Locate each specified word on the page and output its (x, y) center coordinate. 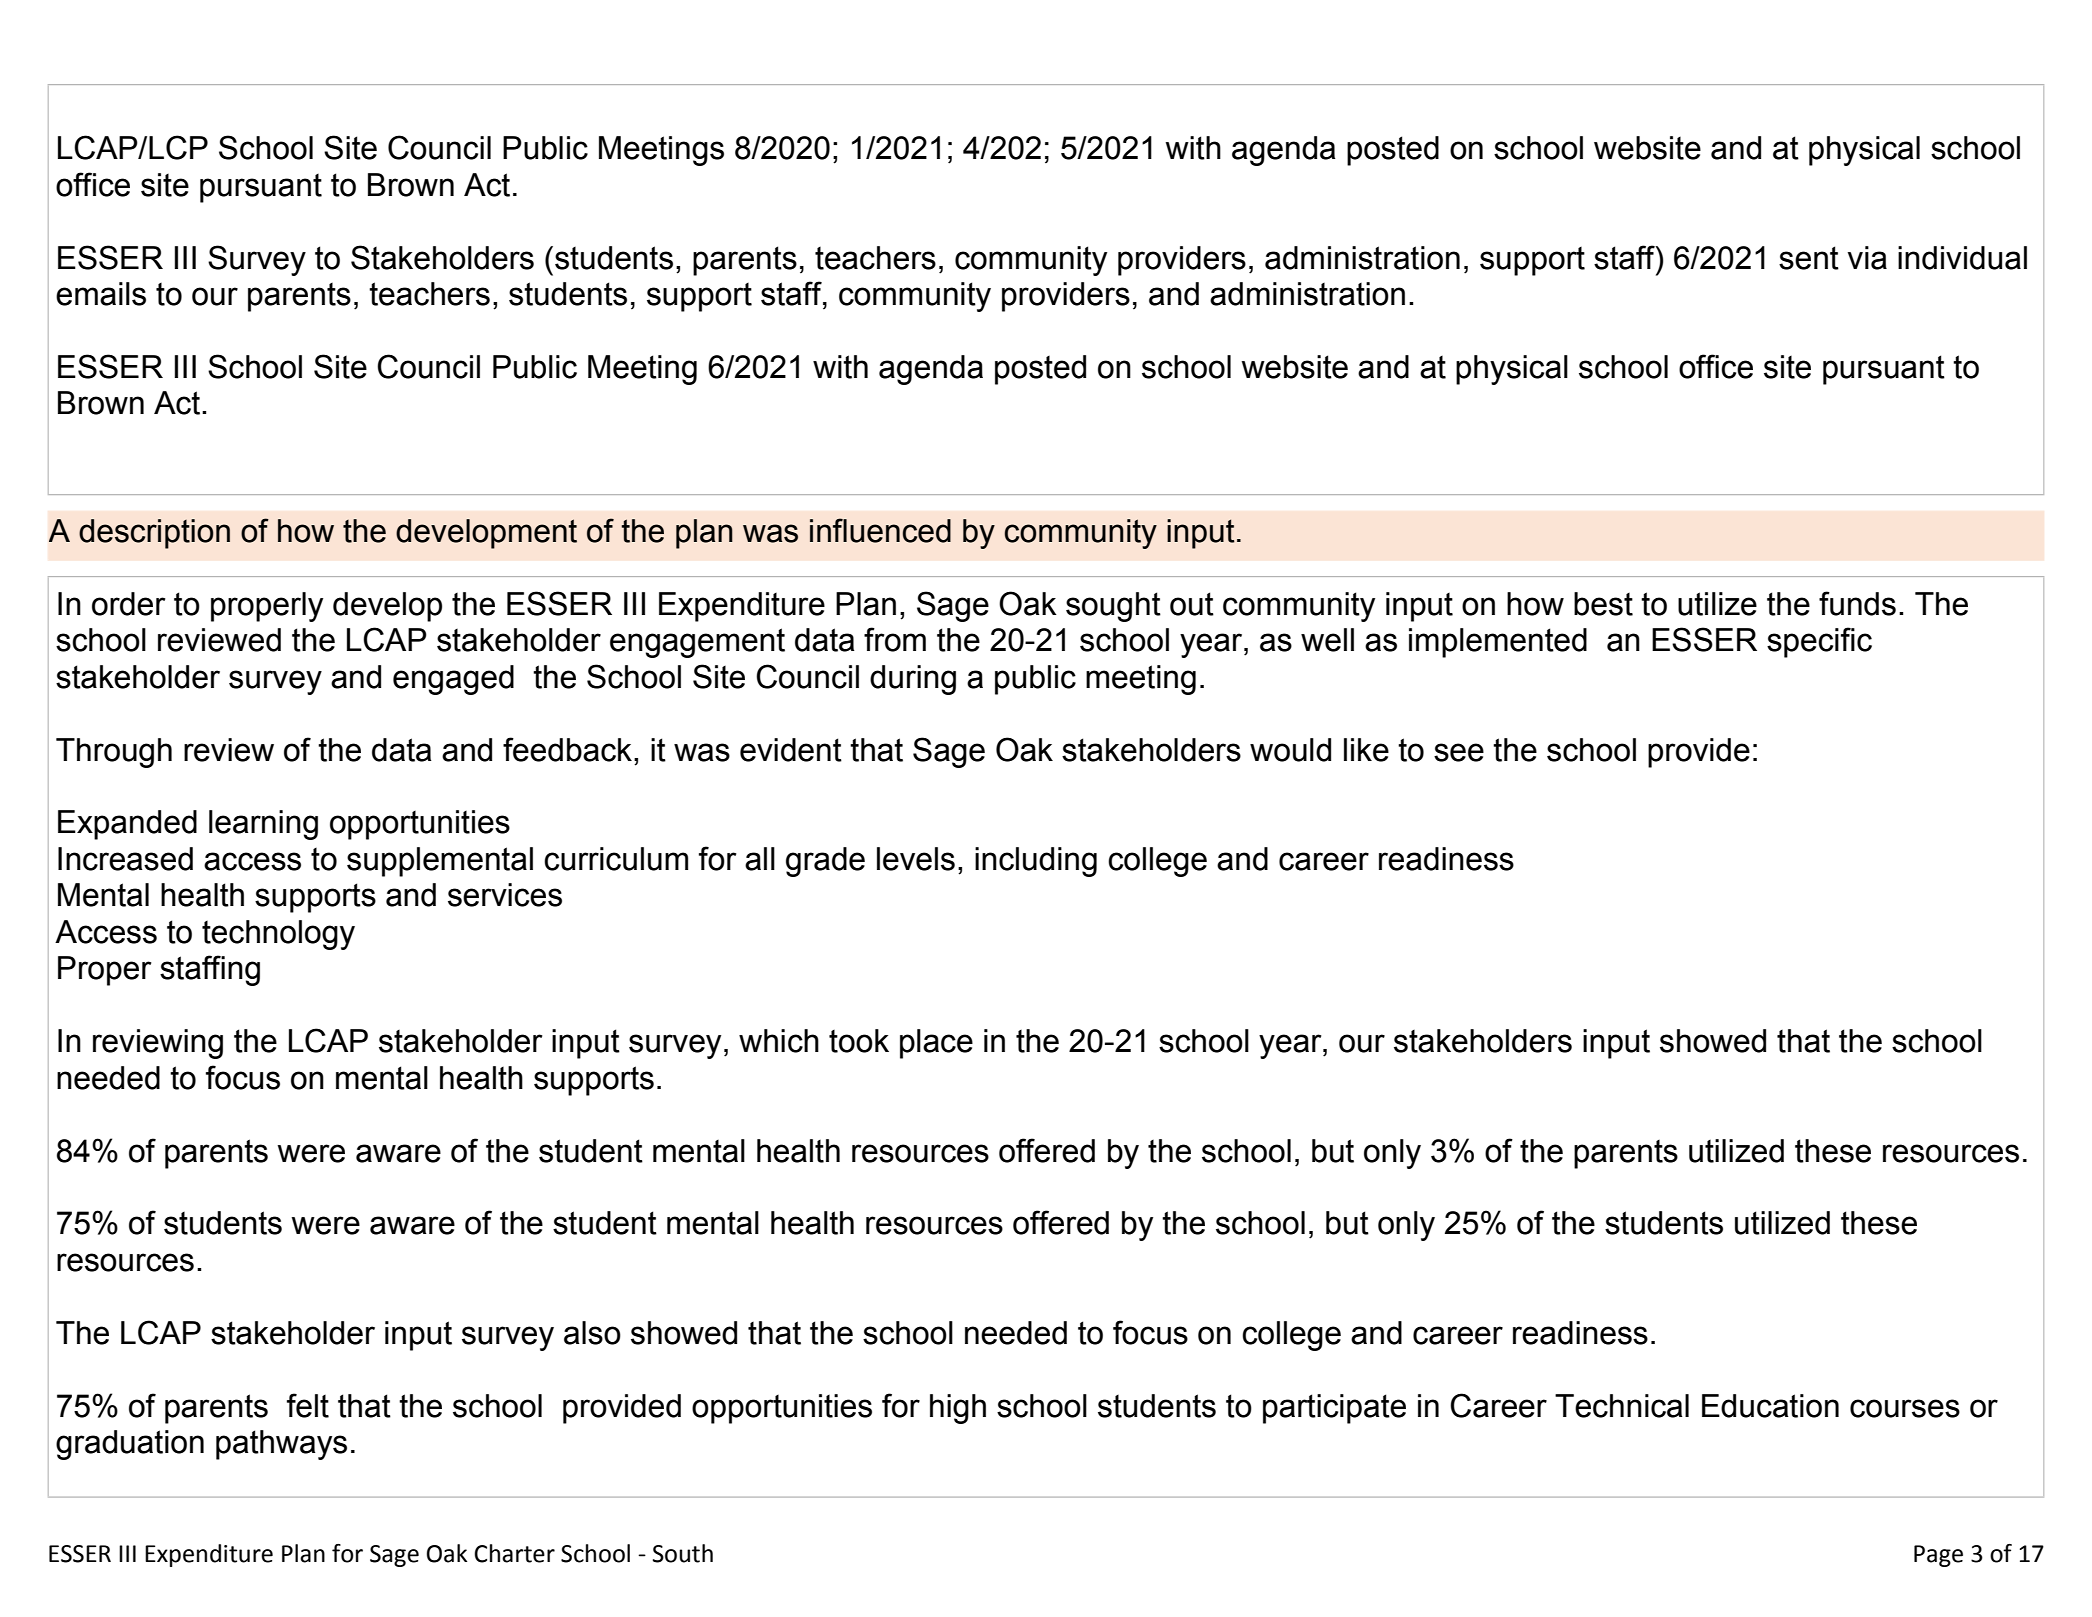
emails (101, 294)
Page (1938, 1556)
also (592, 1333)
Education (1770, 1406)
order (128, 604)
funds (1857, 603)
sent (1809, 258)
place (936, 1044)
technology (278, 935)
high (958, 1409)
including (1036, 862)
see (1459, 752)
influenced (880, 530)
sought (1113, 607)
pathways (281, 1445)
